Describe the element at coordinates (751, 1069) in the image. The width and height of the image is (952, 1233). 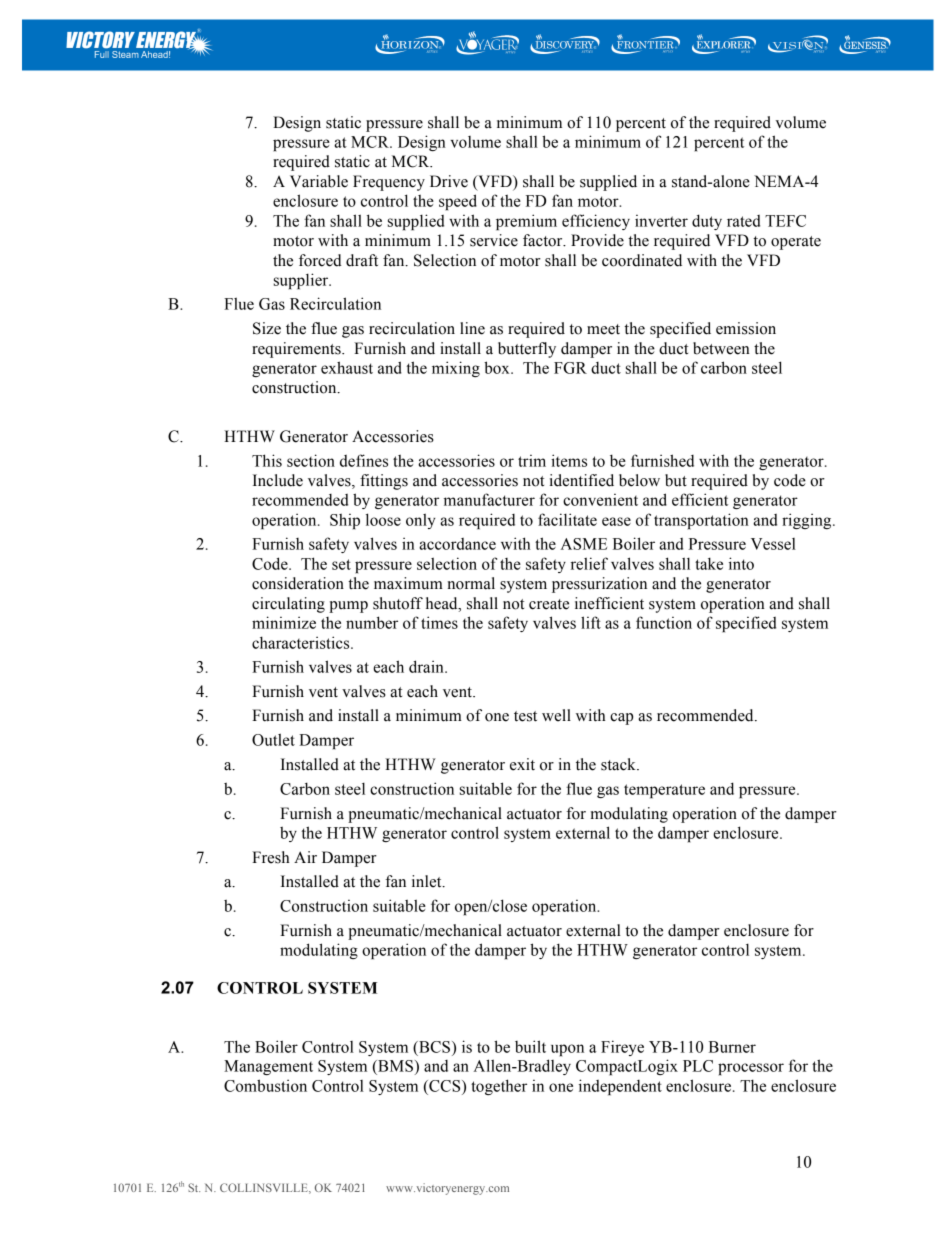
I see `processor` at that location.
